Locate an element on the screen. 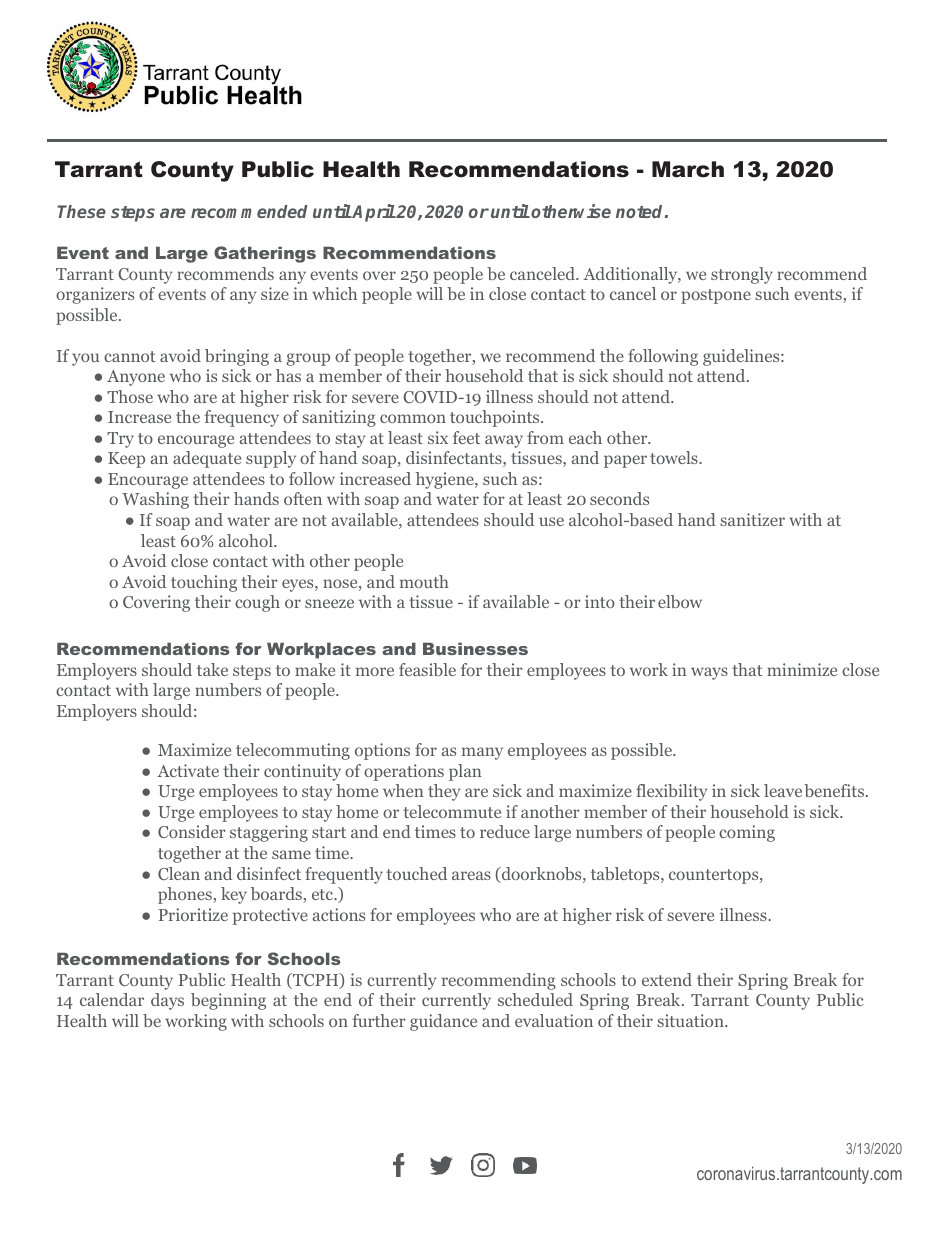 This screenshot has height=1233, width=952. situation is located at coordinates (691, 1020).
